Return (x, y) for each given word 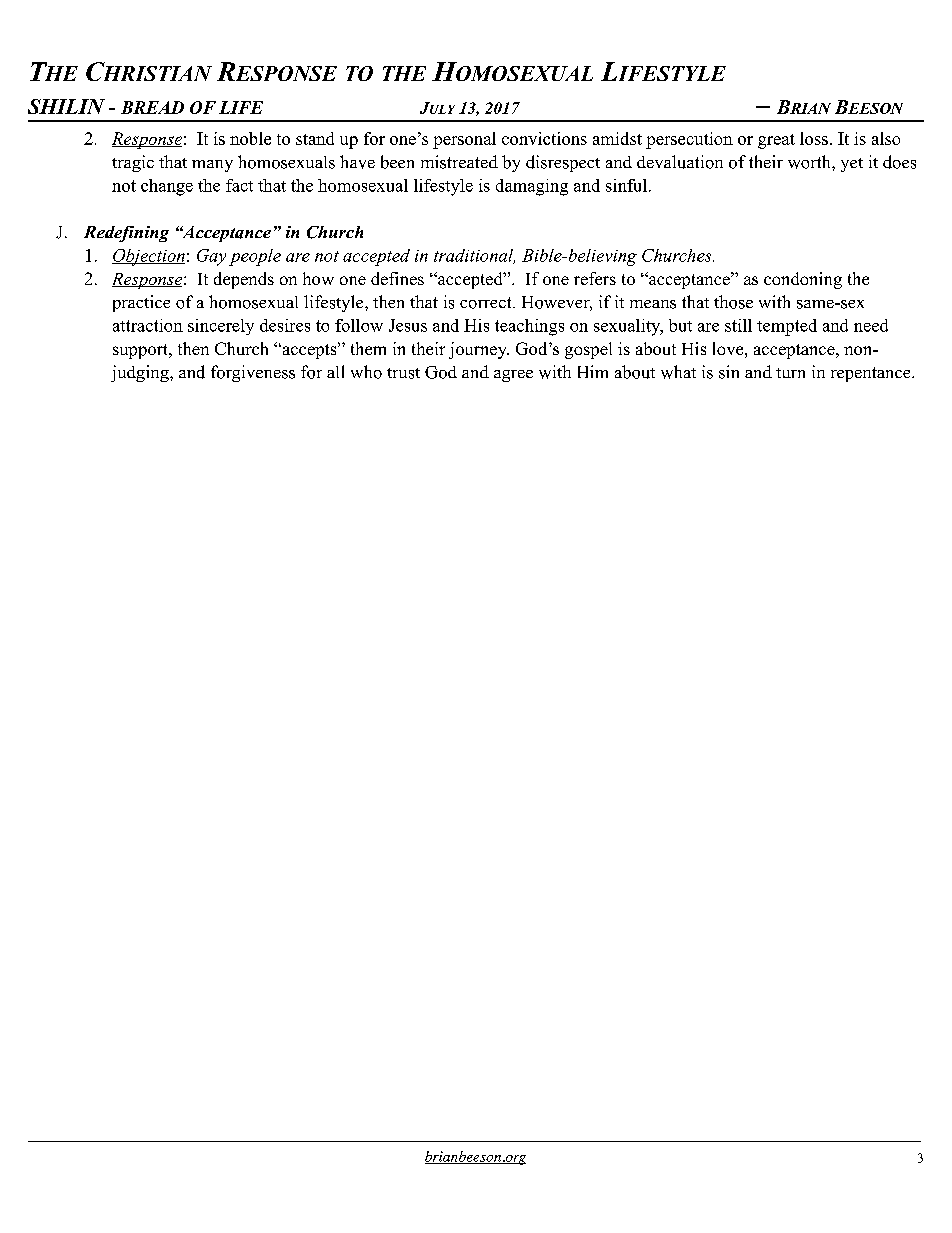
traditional (474, 256)
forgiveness (253, 373)
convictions (544, 138)
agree (513, 376)
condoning (803, 280)
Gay (211, 257)
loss (814, 138)
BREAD (152, 107)
